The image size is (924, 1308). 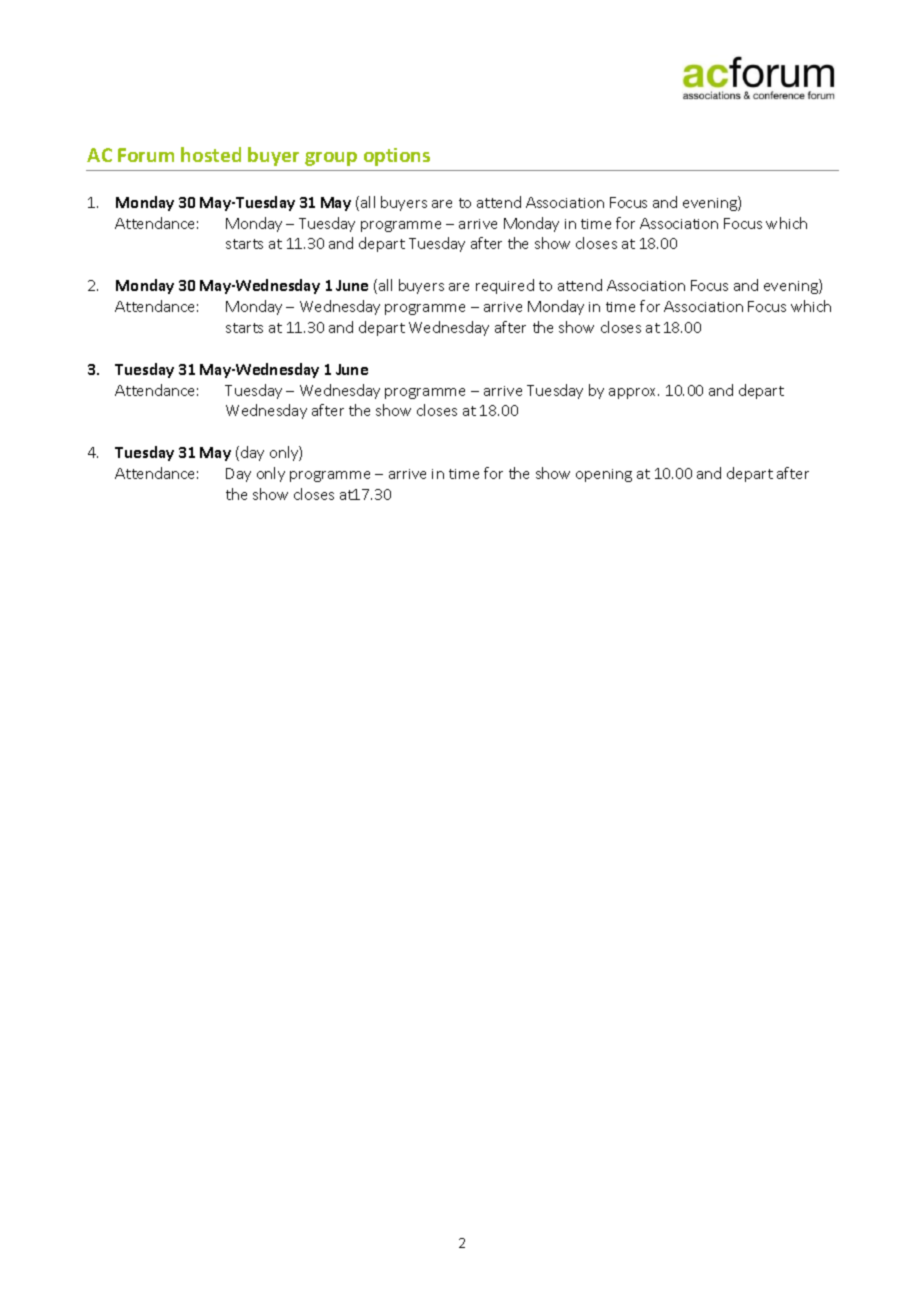 What do you see at coordinates (505, 286) in the screenshot?
I see `required` at bounding box center [505, 286].
